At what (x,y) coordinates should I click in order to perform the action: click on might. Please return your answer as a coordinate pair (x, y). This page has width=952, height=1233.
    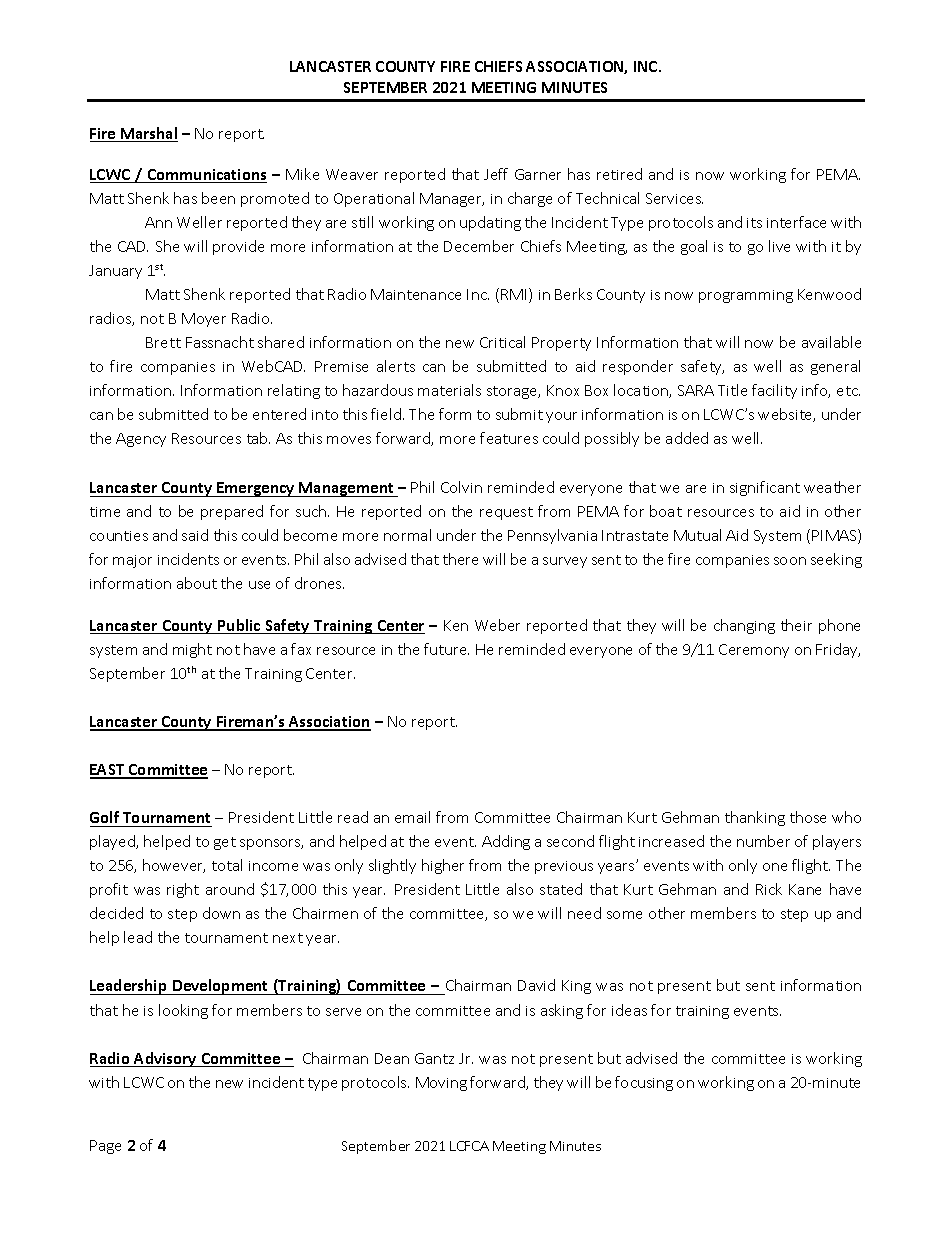
    Looking at the image, I should click on (192, 650).
